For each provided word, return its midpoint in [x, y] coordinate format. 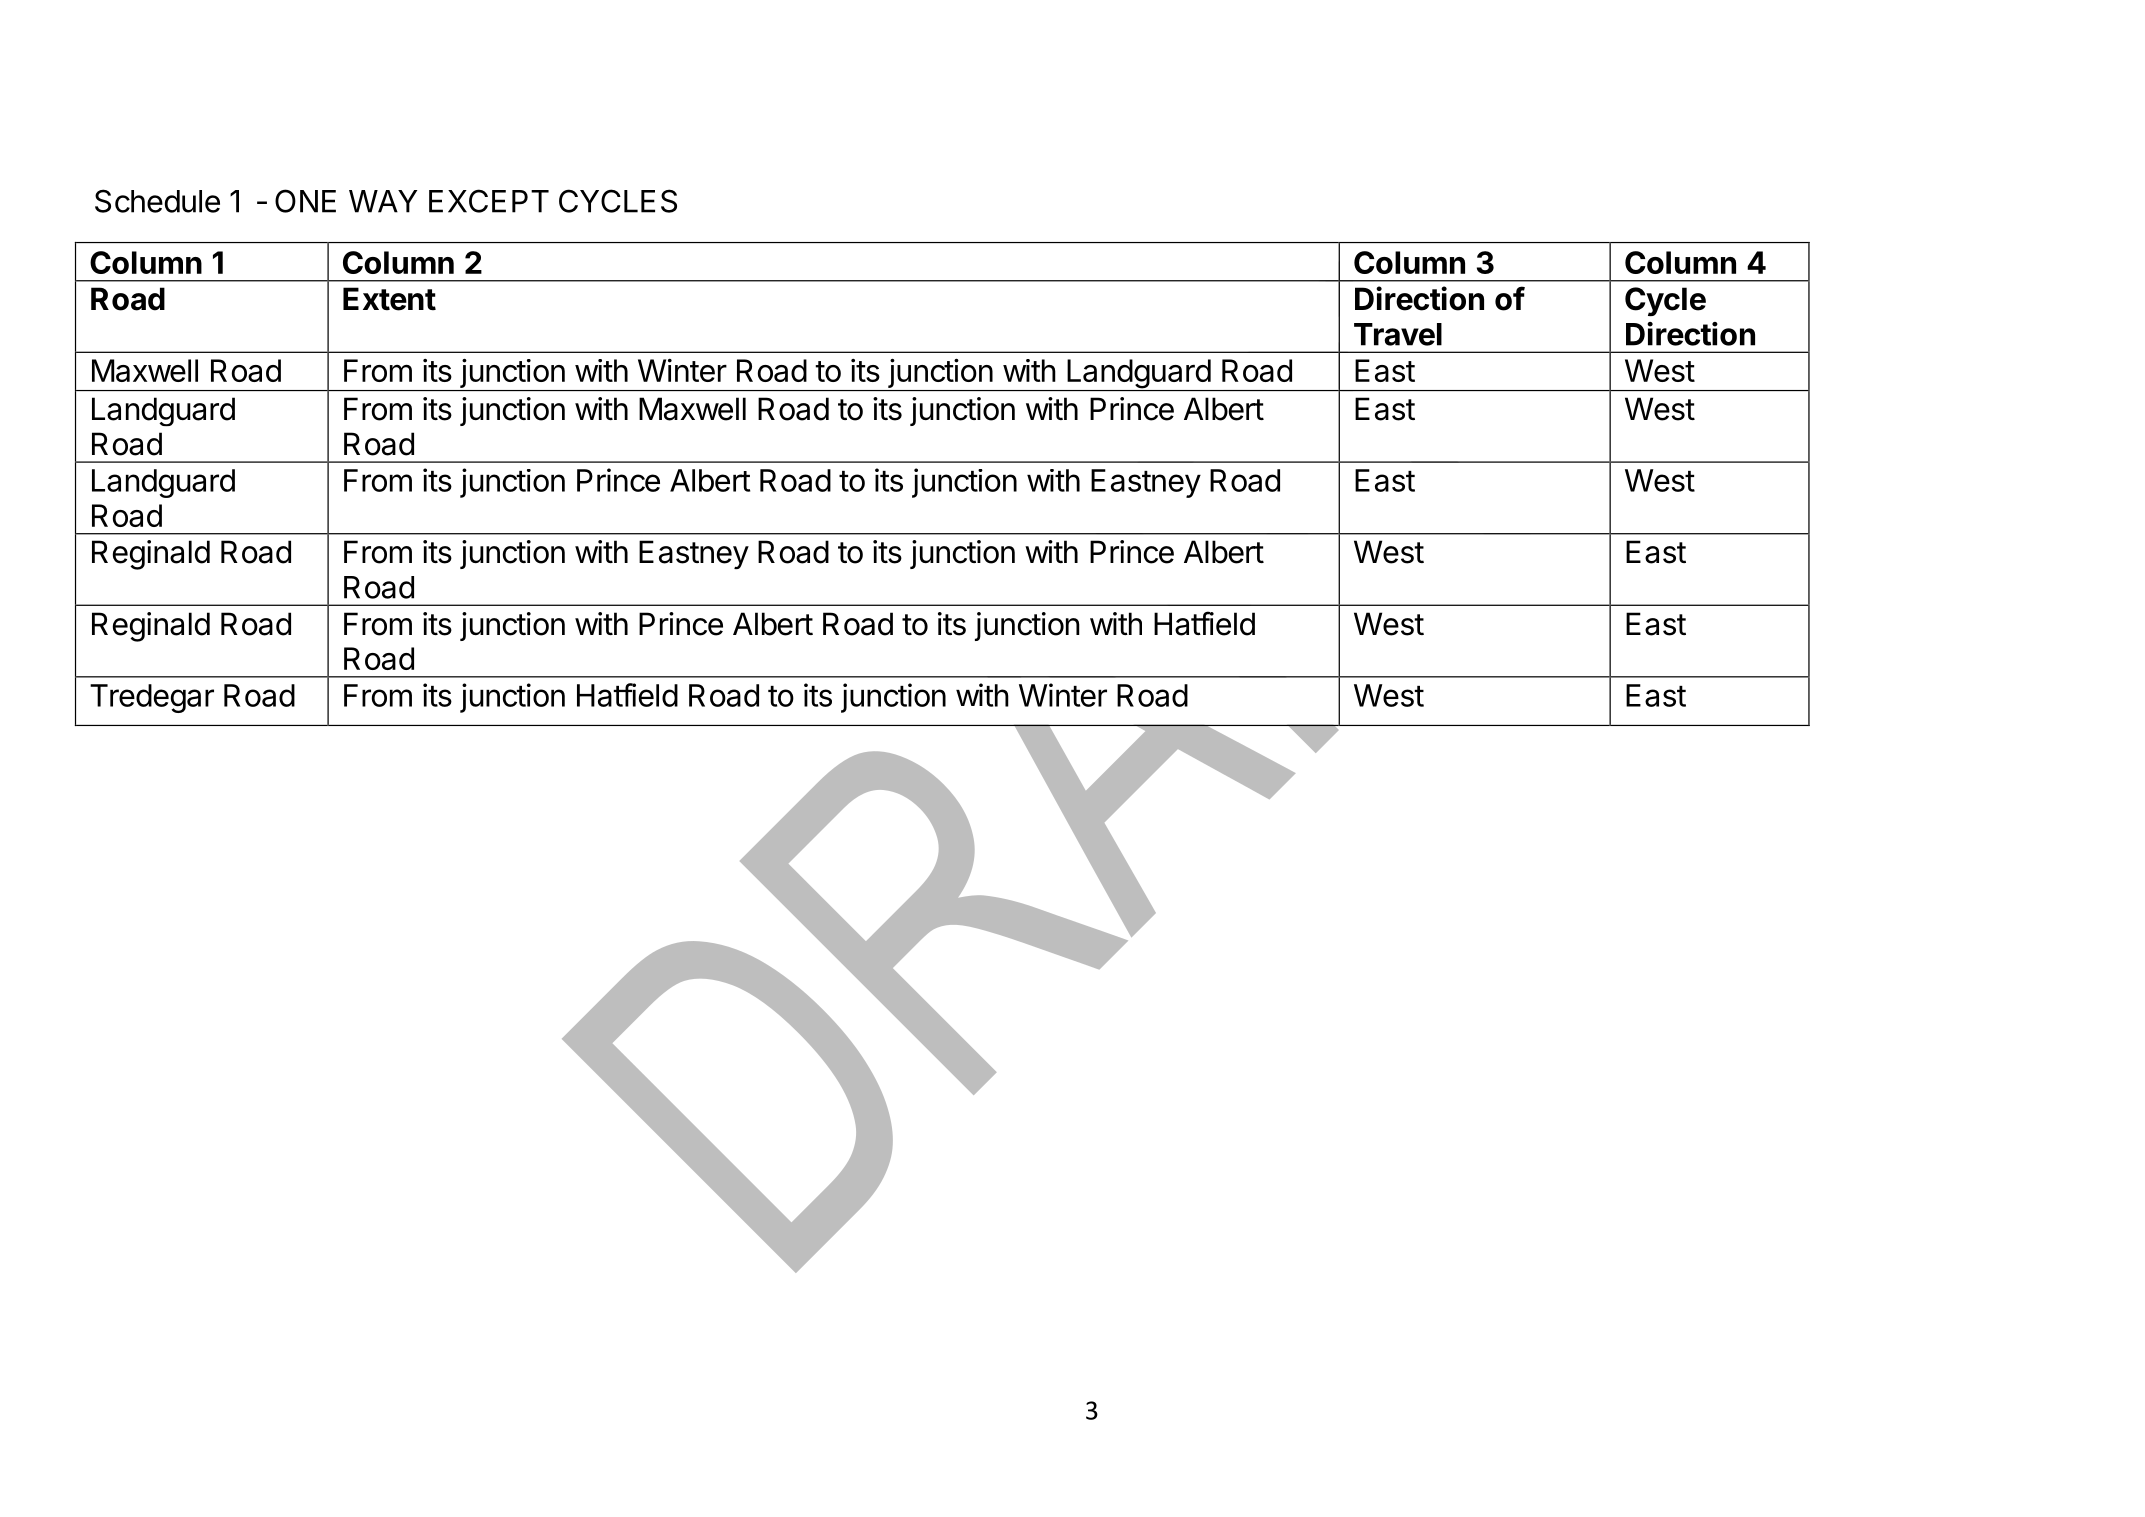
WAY [383, 201]
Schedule [157, 201]
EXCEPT [489, 201]
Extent [389, 299]
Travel [1398, 334]
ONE [305, 201]
